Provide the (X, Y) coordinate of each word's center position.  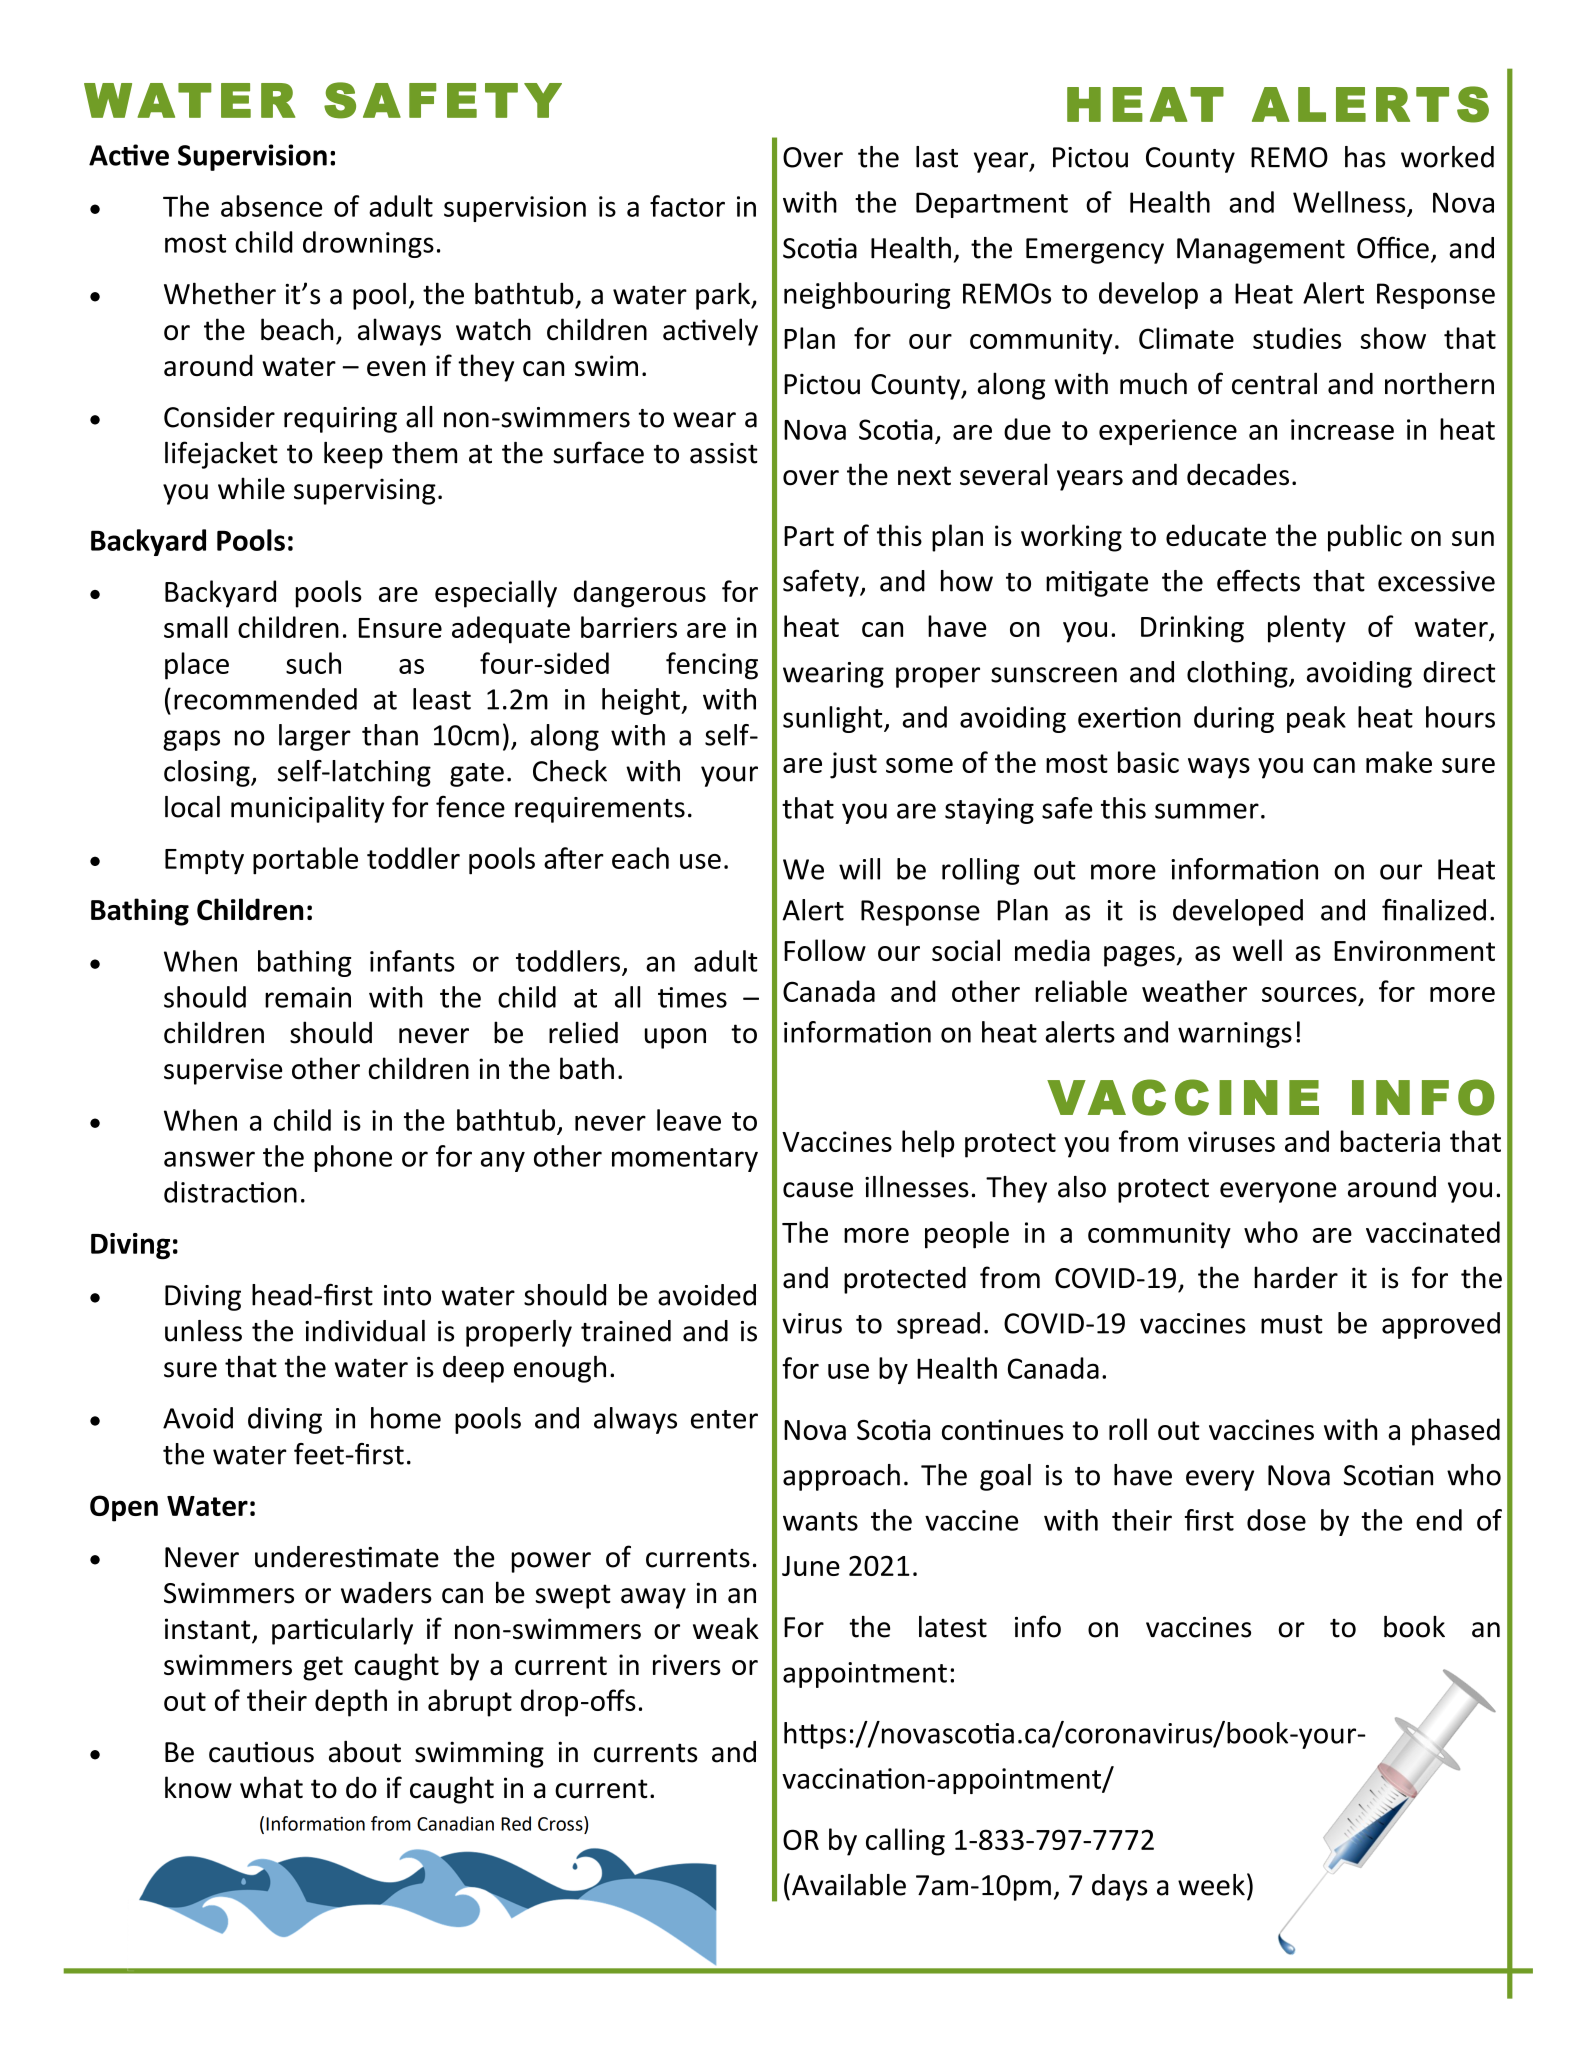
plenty (1307, 629)
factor (687, 206)
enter (724, 1419)
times (692, 997)
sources (1309, 994)
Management (1261, 251)
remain (308, 997)
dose (1276, 1520)
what (271, 1787)
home (406, 1418)
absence (271, 206)
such (313, 663)
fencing (712, 666)
